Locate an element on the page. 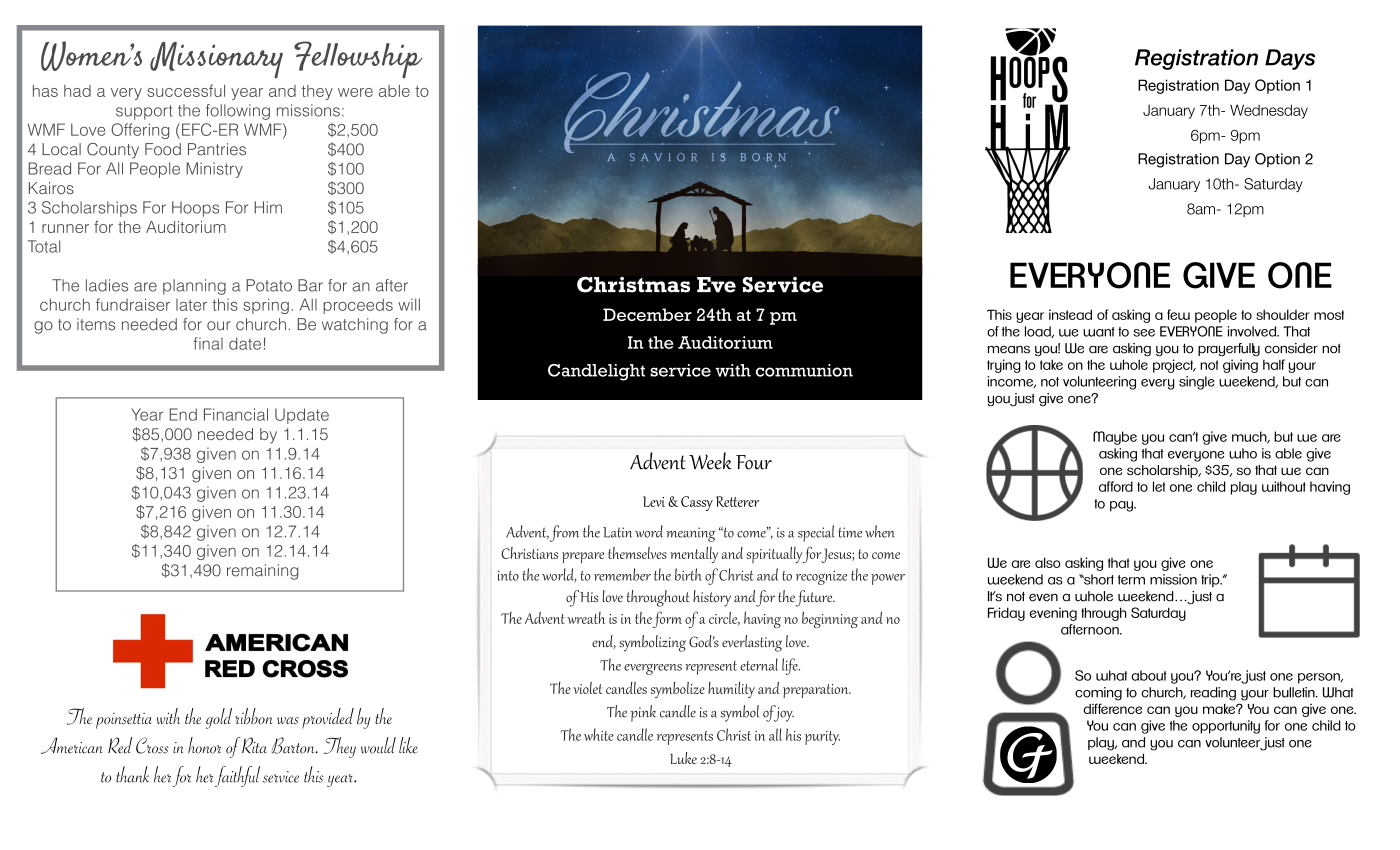 This page has width=1400, height=850. were is located at coordinates (355, 92).
